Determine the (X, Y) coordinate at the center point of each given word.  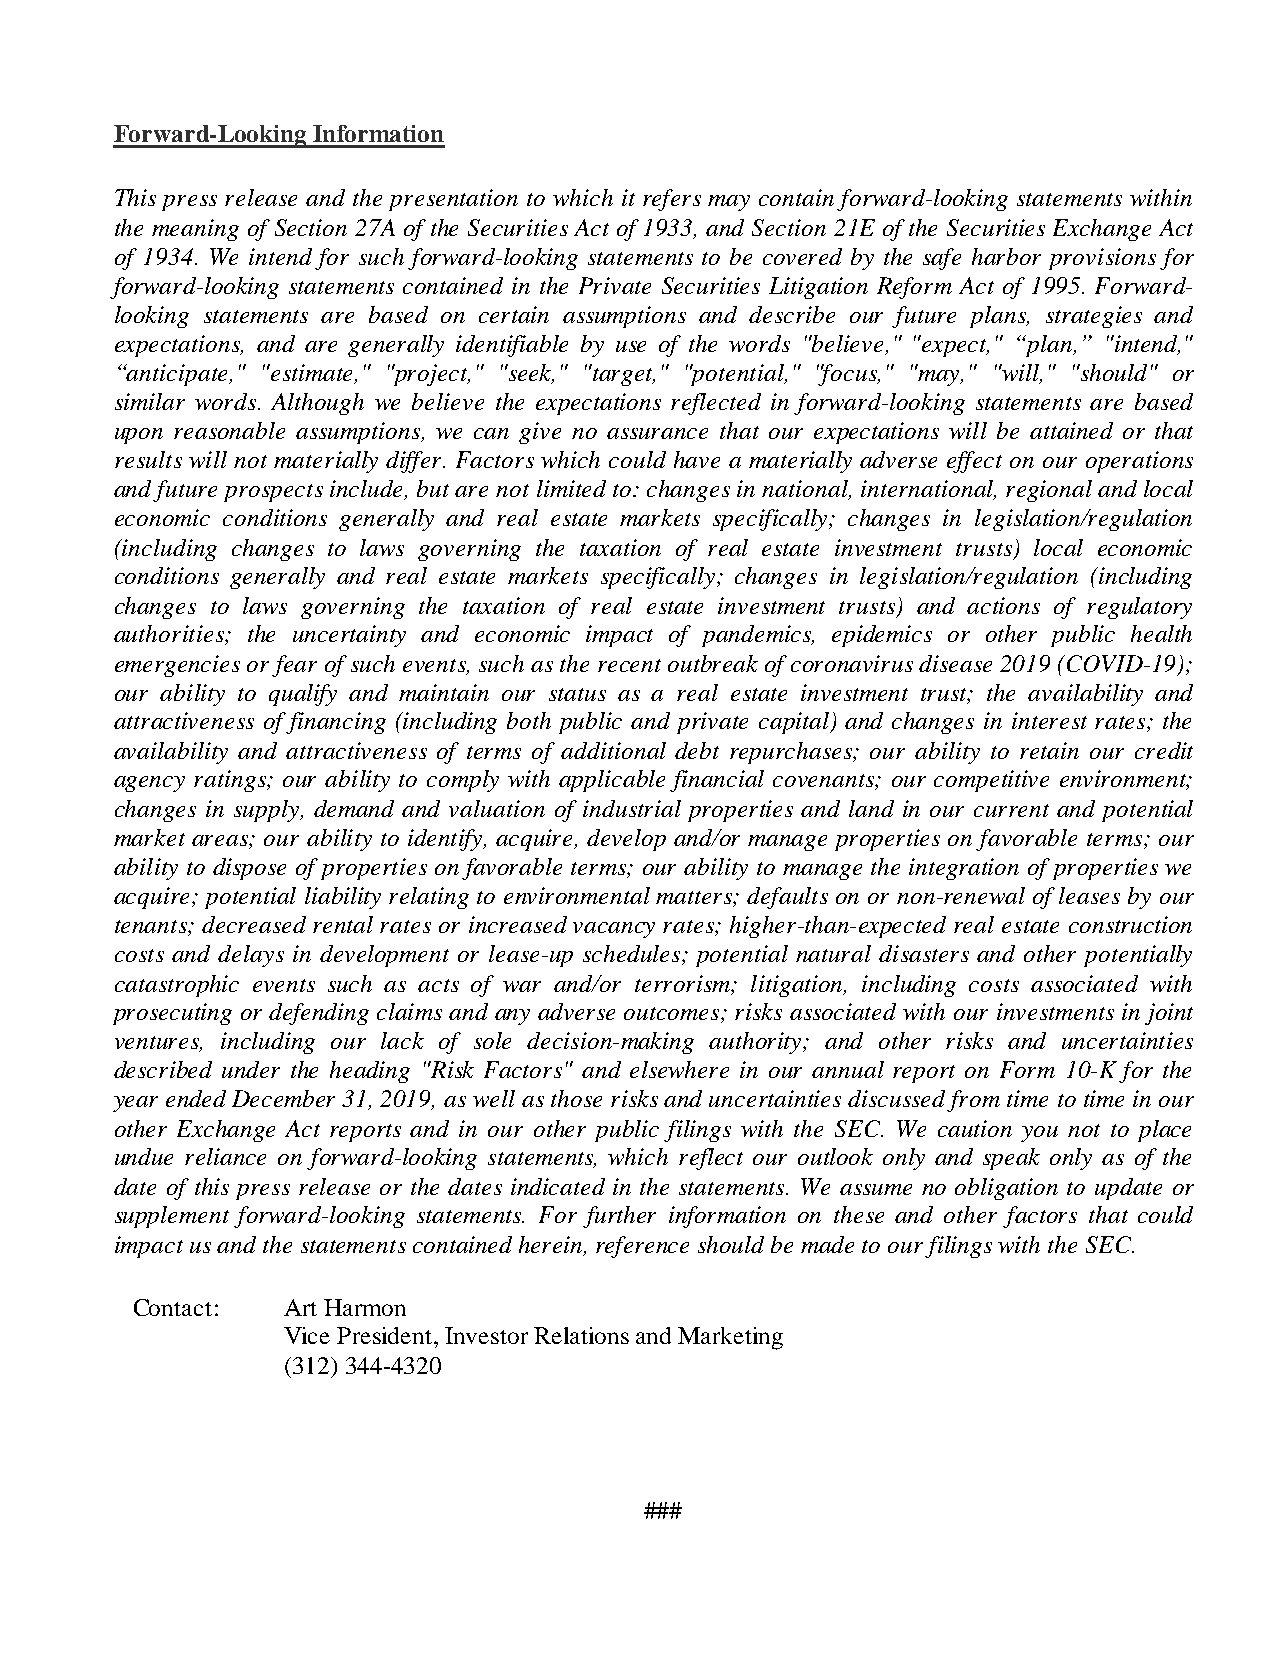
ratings (231, 781)
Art (300, 1307)
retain (1049, 750)
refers (672, 200)
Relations (581, 1335)
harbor (1006, 256)
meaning (195, 230)
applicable (612, 781)
